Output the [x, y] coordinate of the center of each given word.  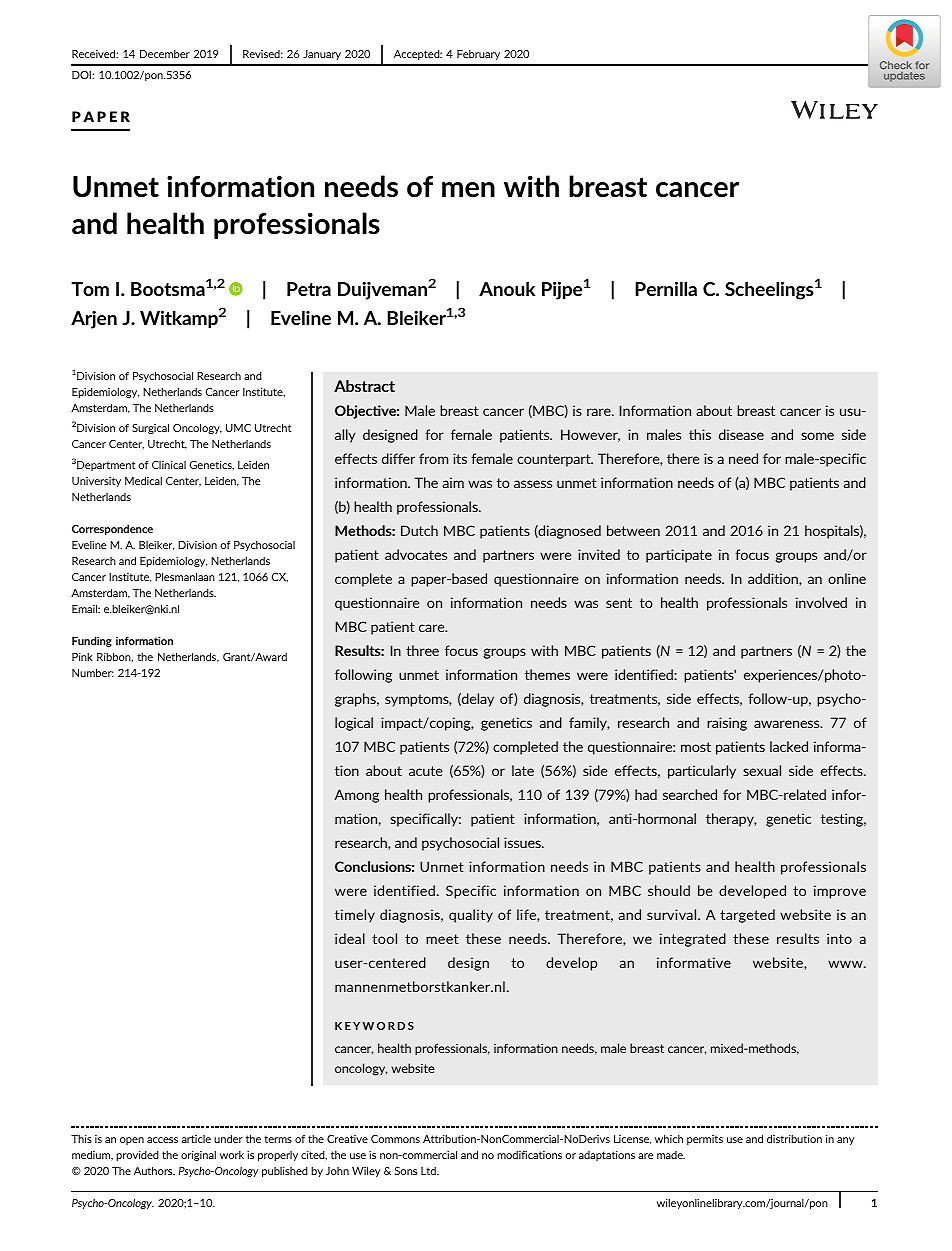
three [422, 650]
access [162, 1140]
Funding [92, 641]
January [322, 55]
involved [821, 602]
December [165, 54]
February [478, 55]
